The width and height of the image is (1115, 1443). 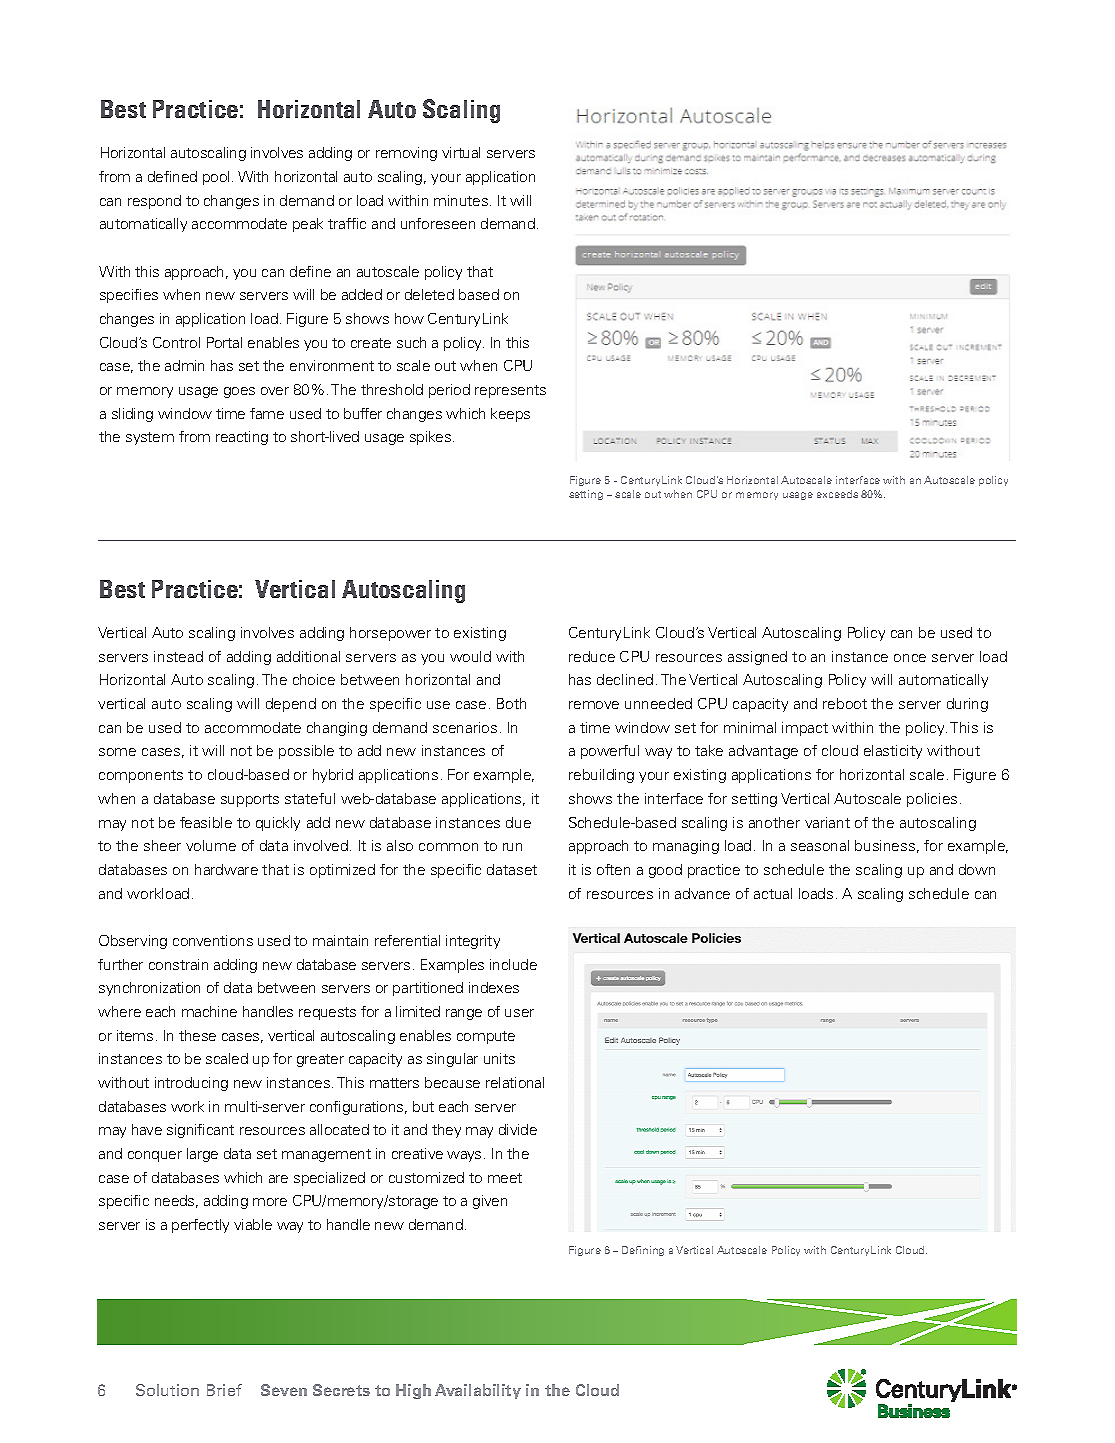 I want to click on pool, so click(x=216, y=178).
